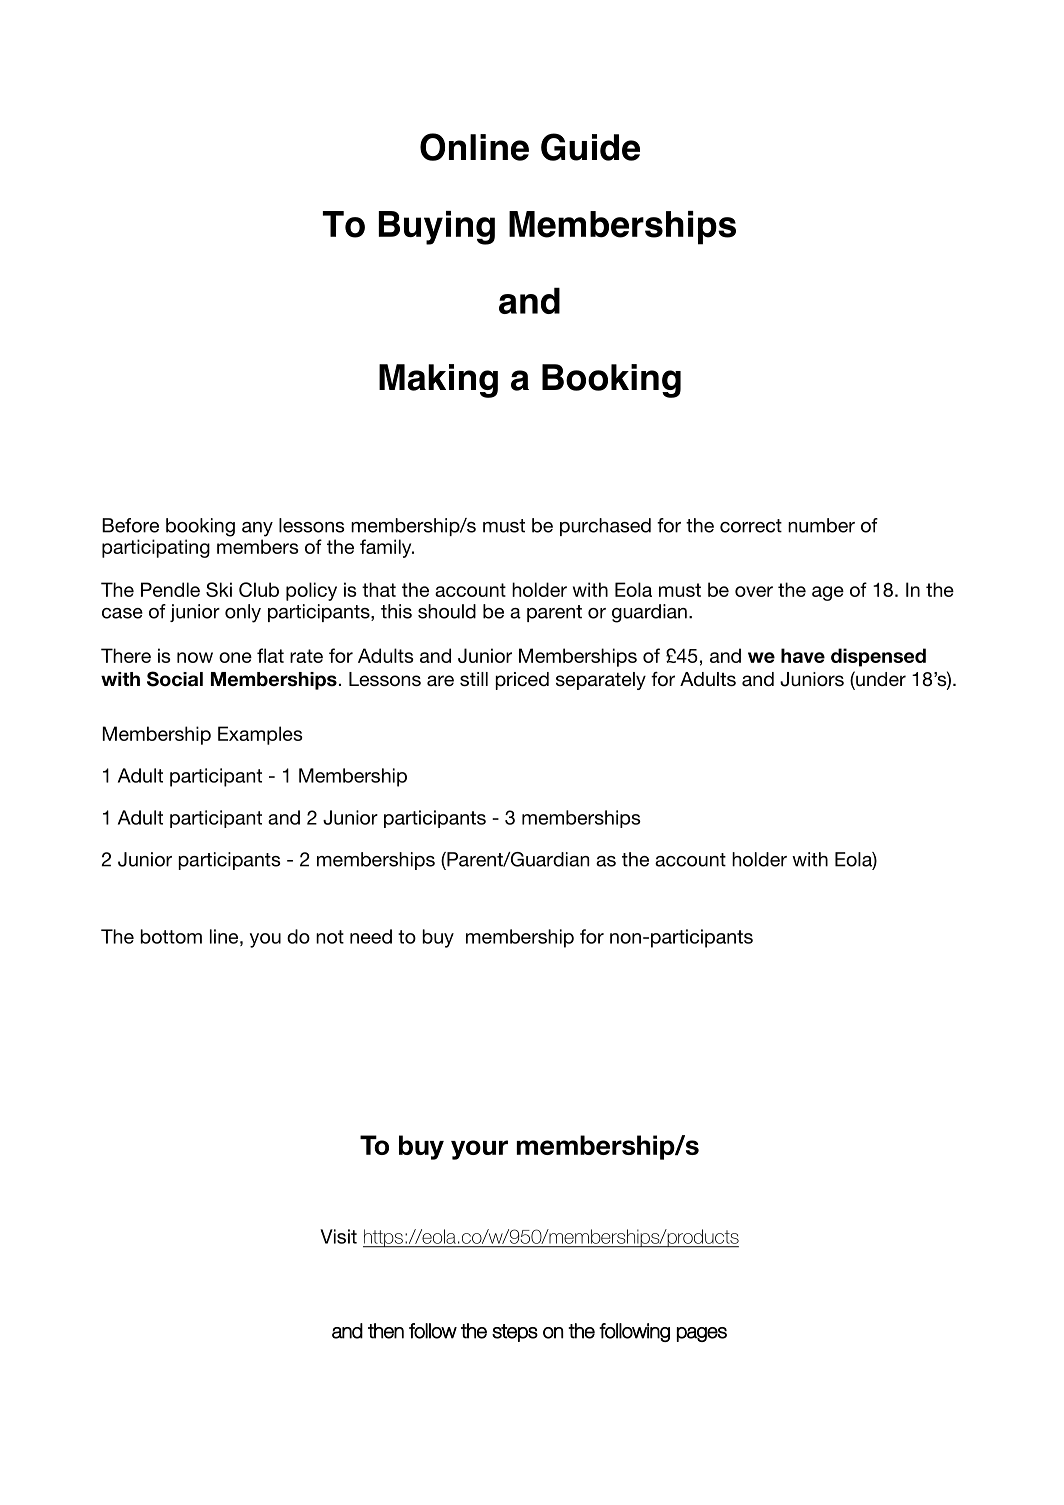 This page has width=1064, height=1505. What do you see at coordinates (702, 1334) in the page?
I see `pages` at bounding box center [702, 1334].
